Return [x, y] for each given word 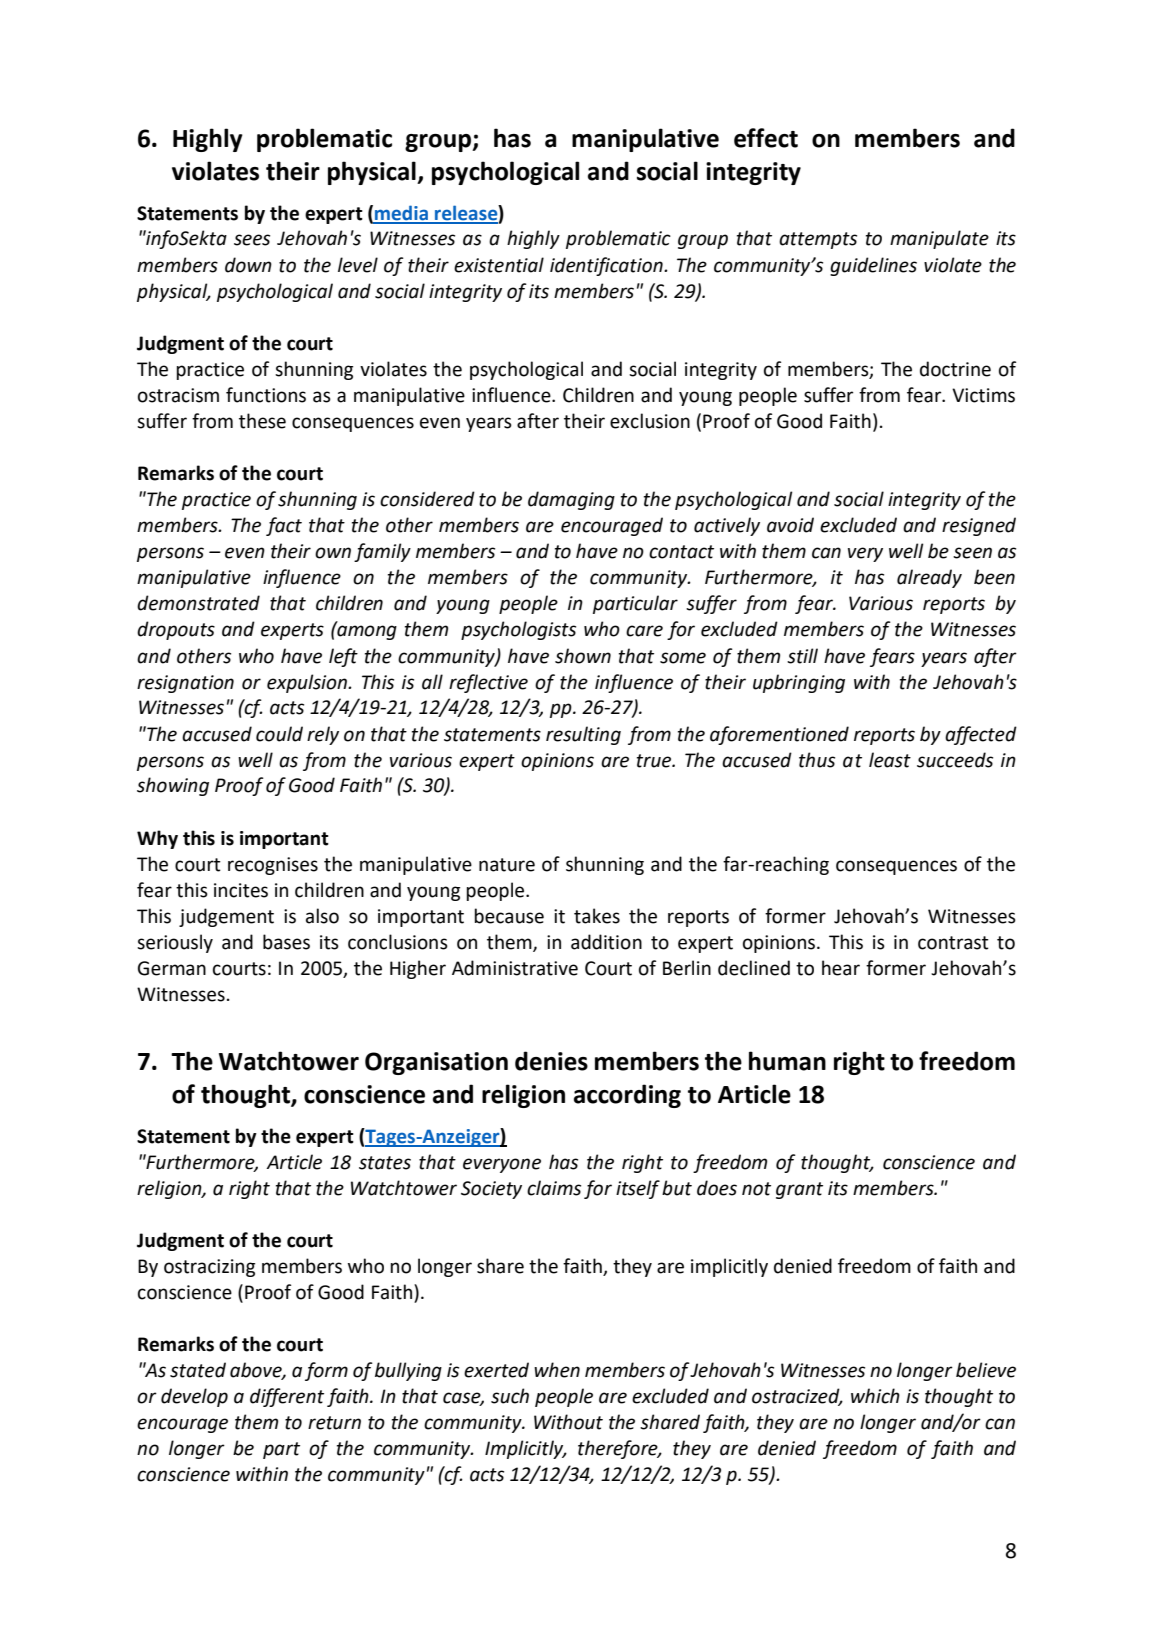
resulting [583, 735]
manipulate [939, 239]
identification [607, 266]
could [279, 734]
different [287, 1397]
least [890, 760]
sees [252, 240]
